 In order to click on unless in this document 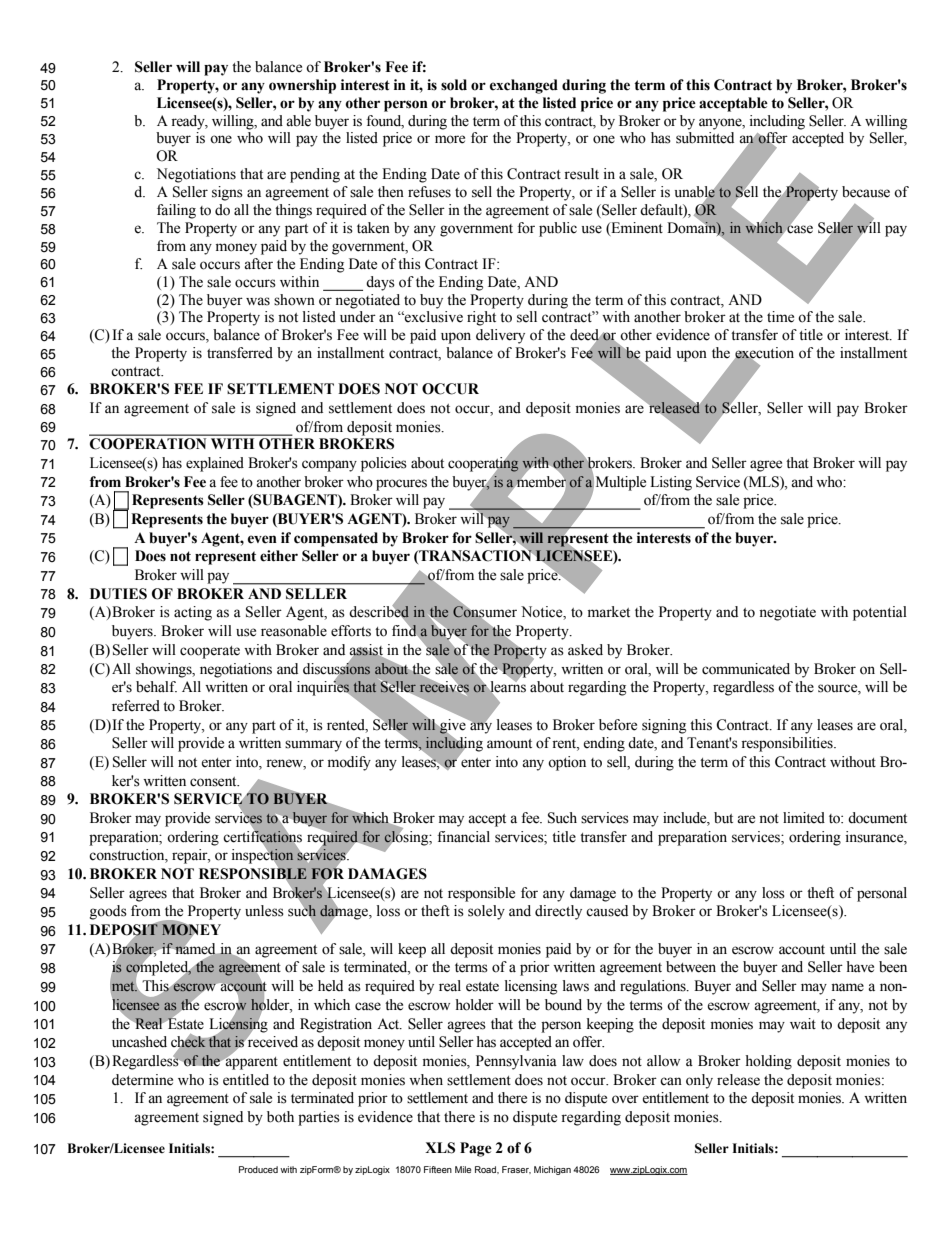, I will do `click(264, 911)`.
